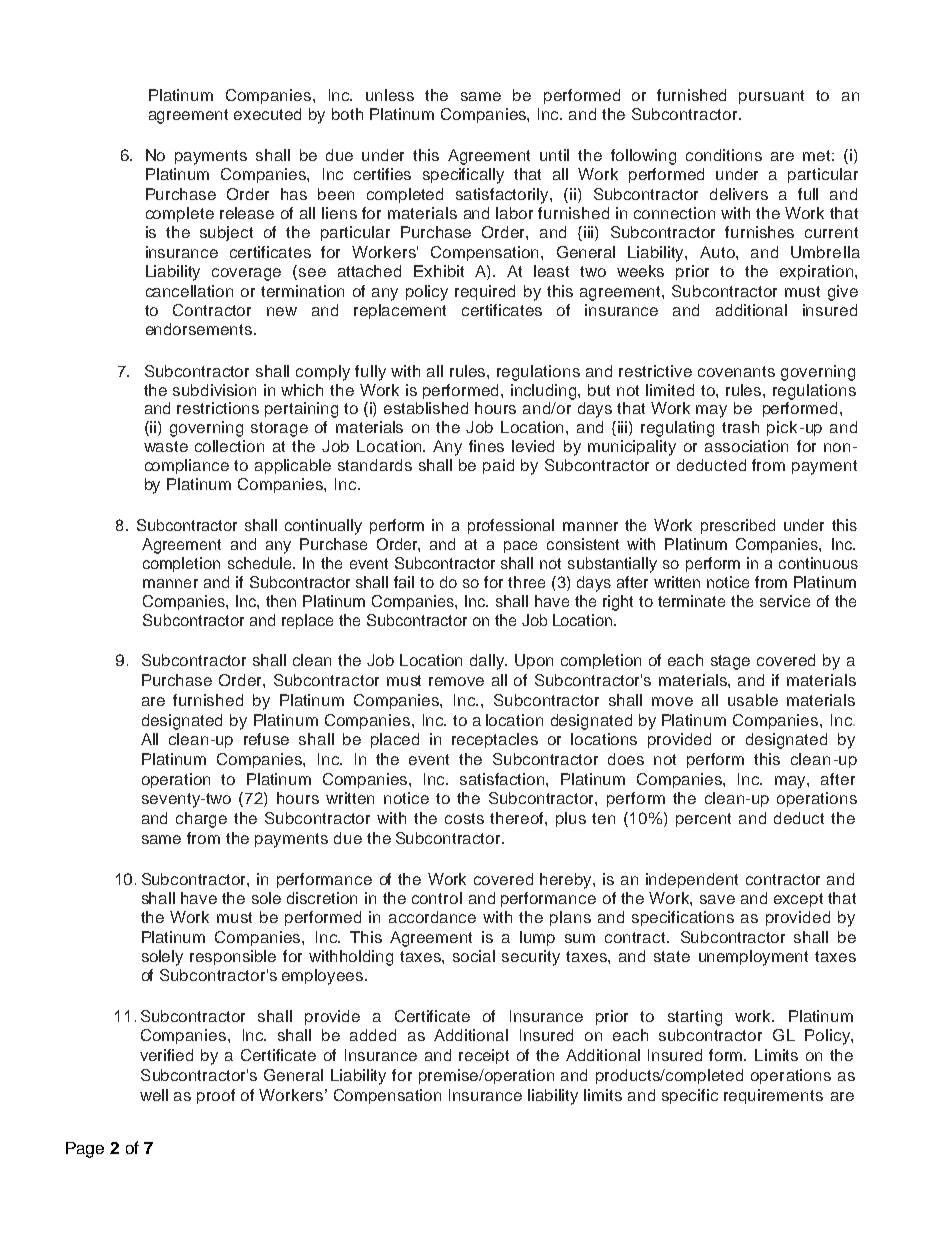 Image resolution: width=952 pixels, height=1233 pixels. Describe the element at coordinates (703, 820) in the document. I see `percent` at that location.
